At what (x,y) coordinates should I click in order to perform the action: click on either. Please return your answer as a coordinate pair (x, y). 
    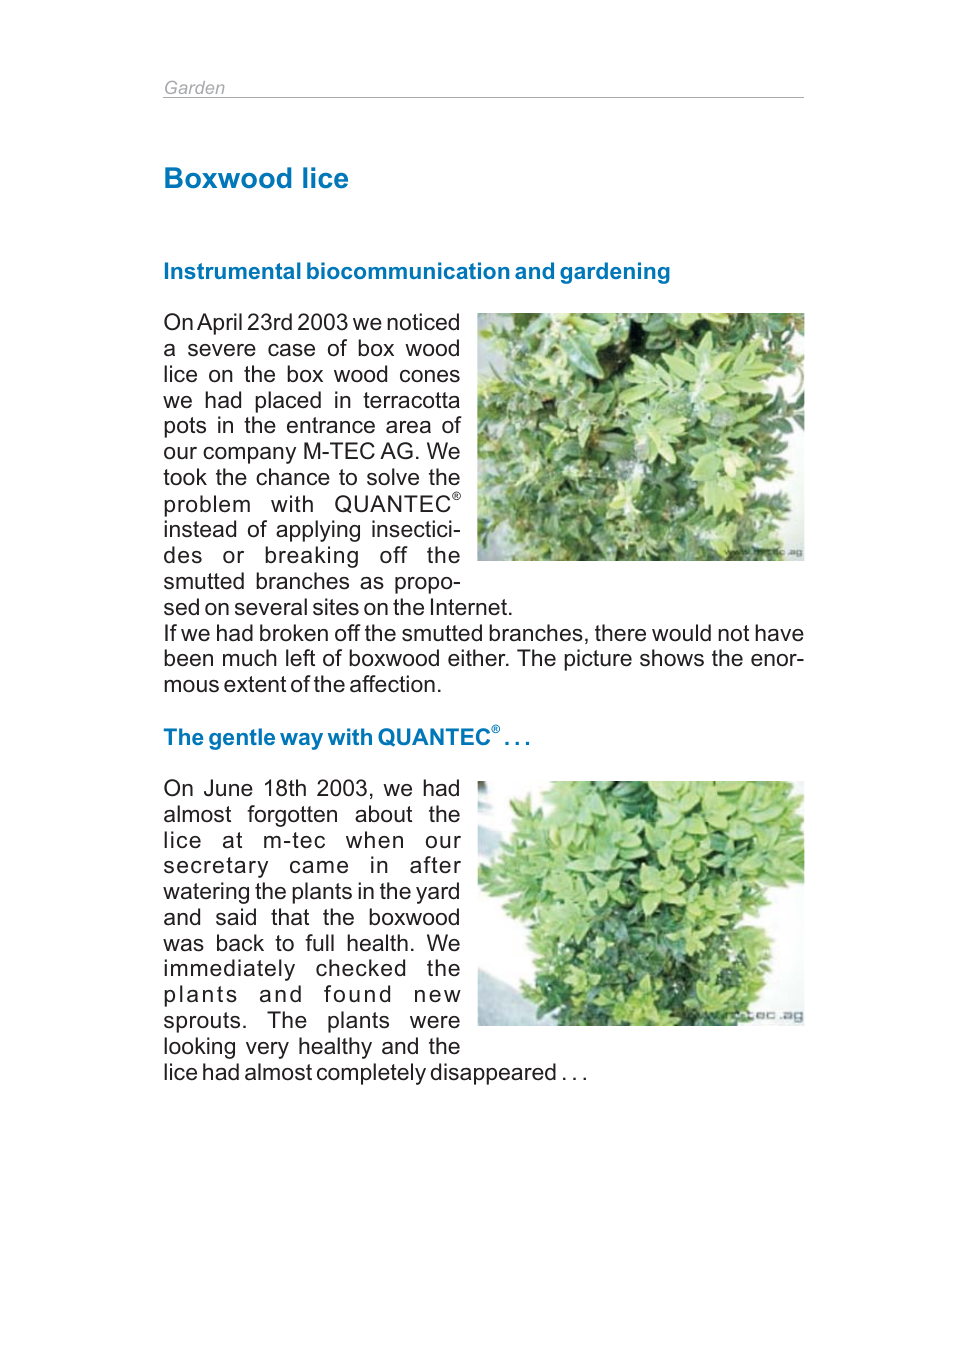
    Looking at the image, I should click on (478, 658).
